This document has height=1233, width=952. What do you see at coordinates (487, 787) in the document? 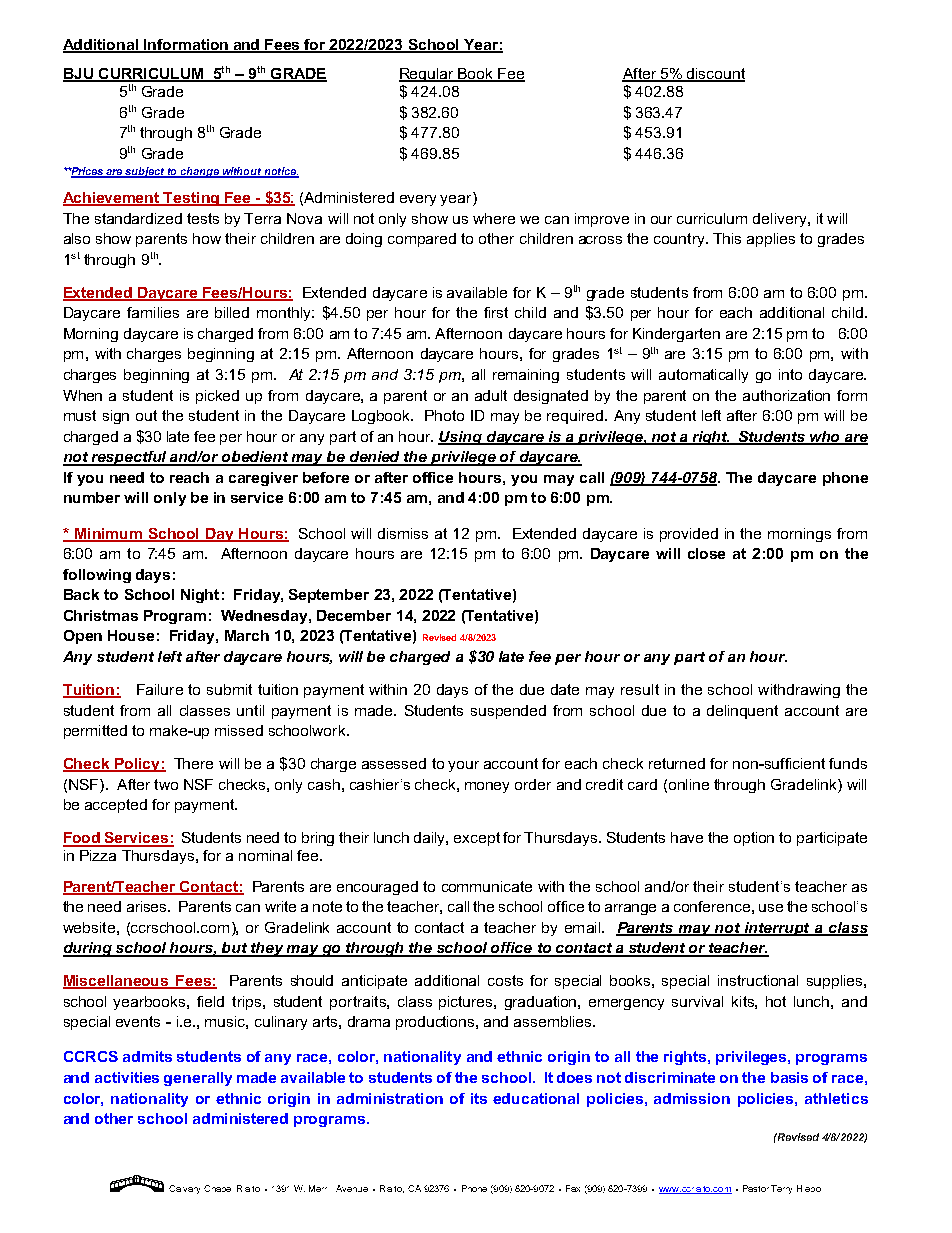
I see `money` at bounding box center [487, 787].
